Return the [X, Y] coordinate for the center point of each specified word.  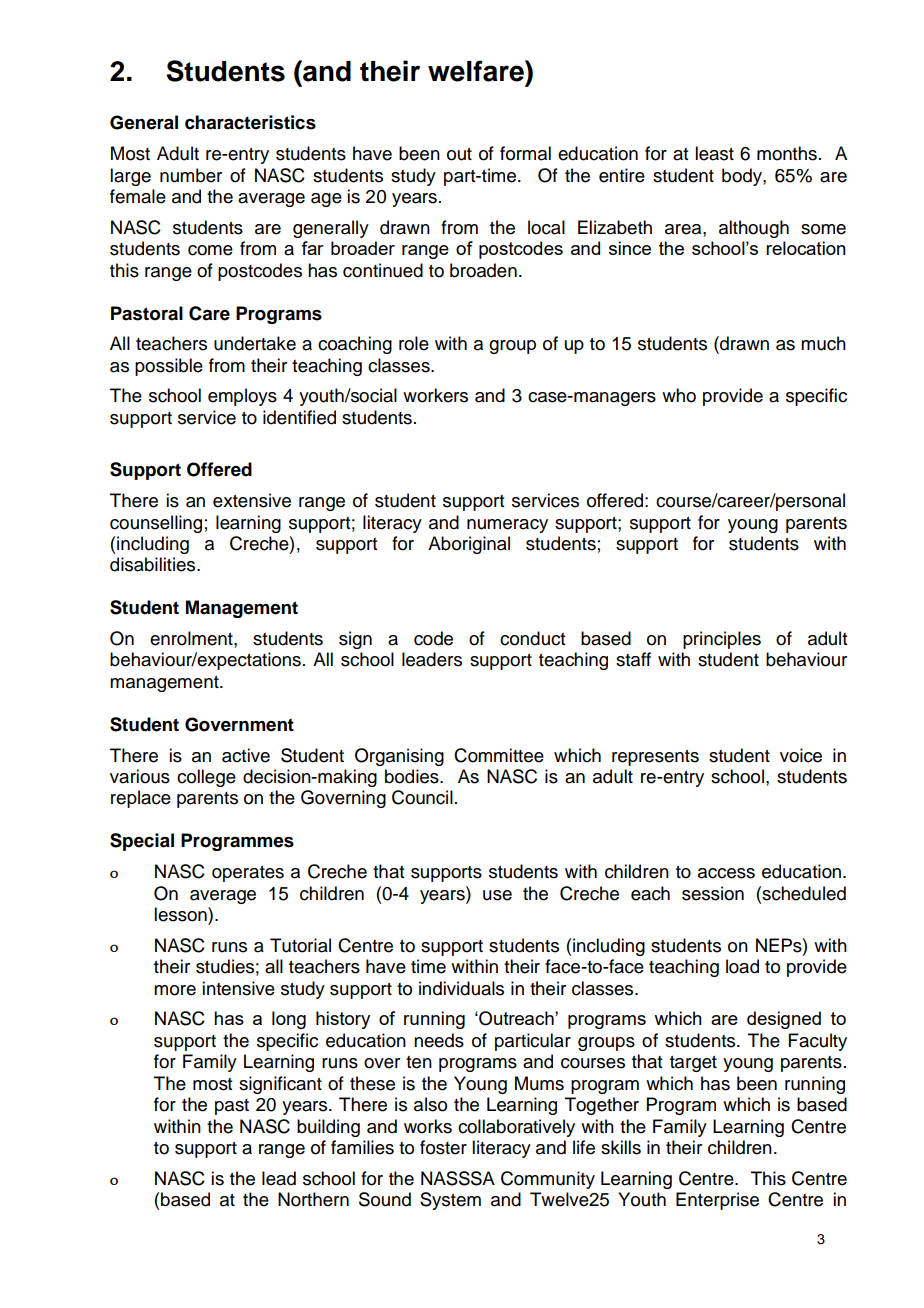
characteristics [250, 122]
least [714, 153]
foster [443, 1147]
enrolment [192, 638]
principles [722, 640]
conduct [532, 638]
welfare [477, 71]
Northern [313, 1199]
